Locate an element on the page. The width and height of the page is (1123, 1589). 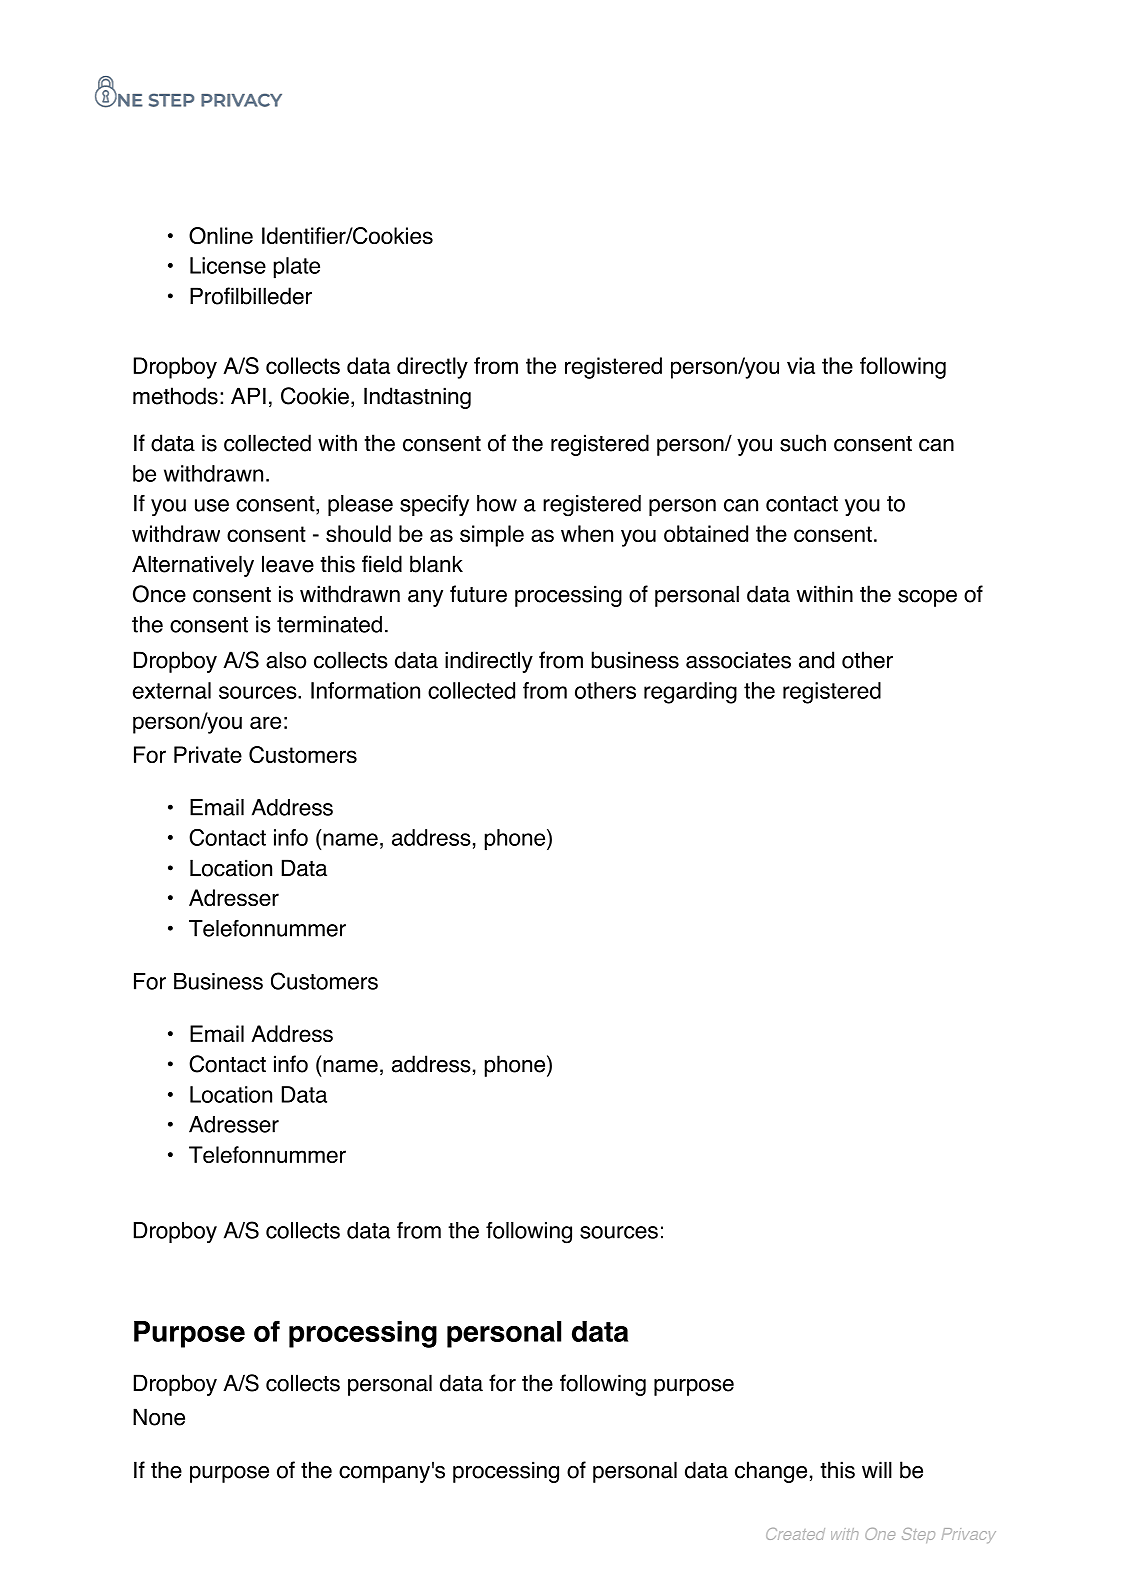
will is located at coordinates (877, 1469).
